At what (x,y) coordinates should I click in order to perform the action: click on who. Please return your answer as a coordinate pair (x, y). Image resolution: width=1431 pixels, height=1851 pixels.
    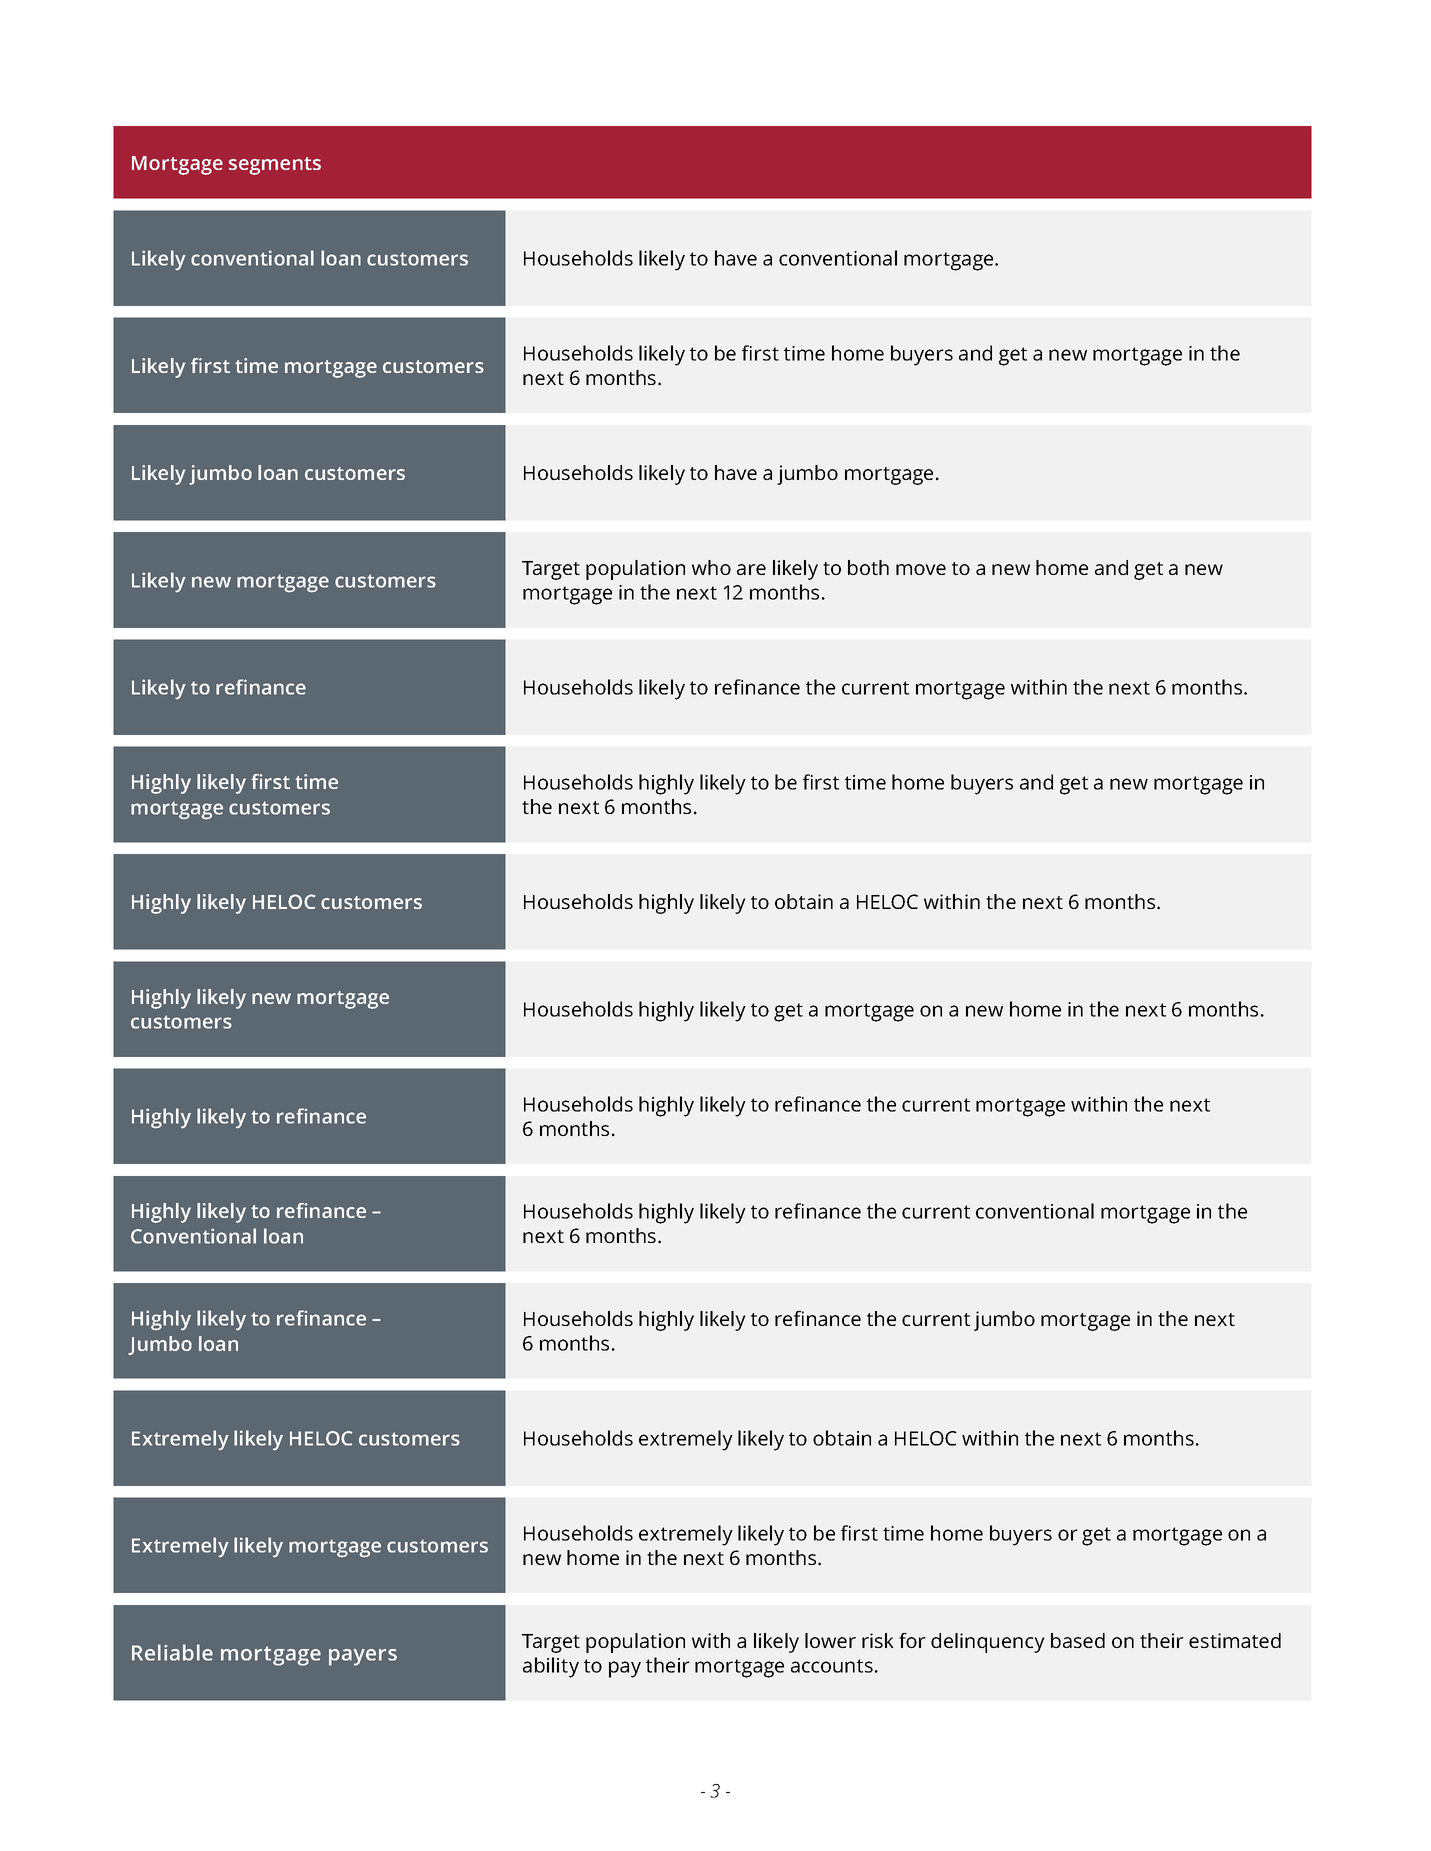
    Looking at the image, I should click on (711, 567).
